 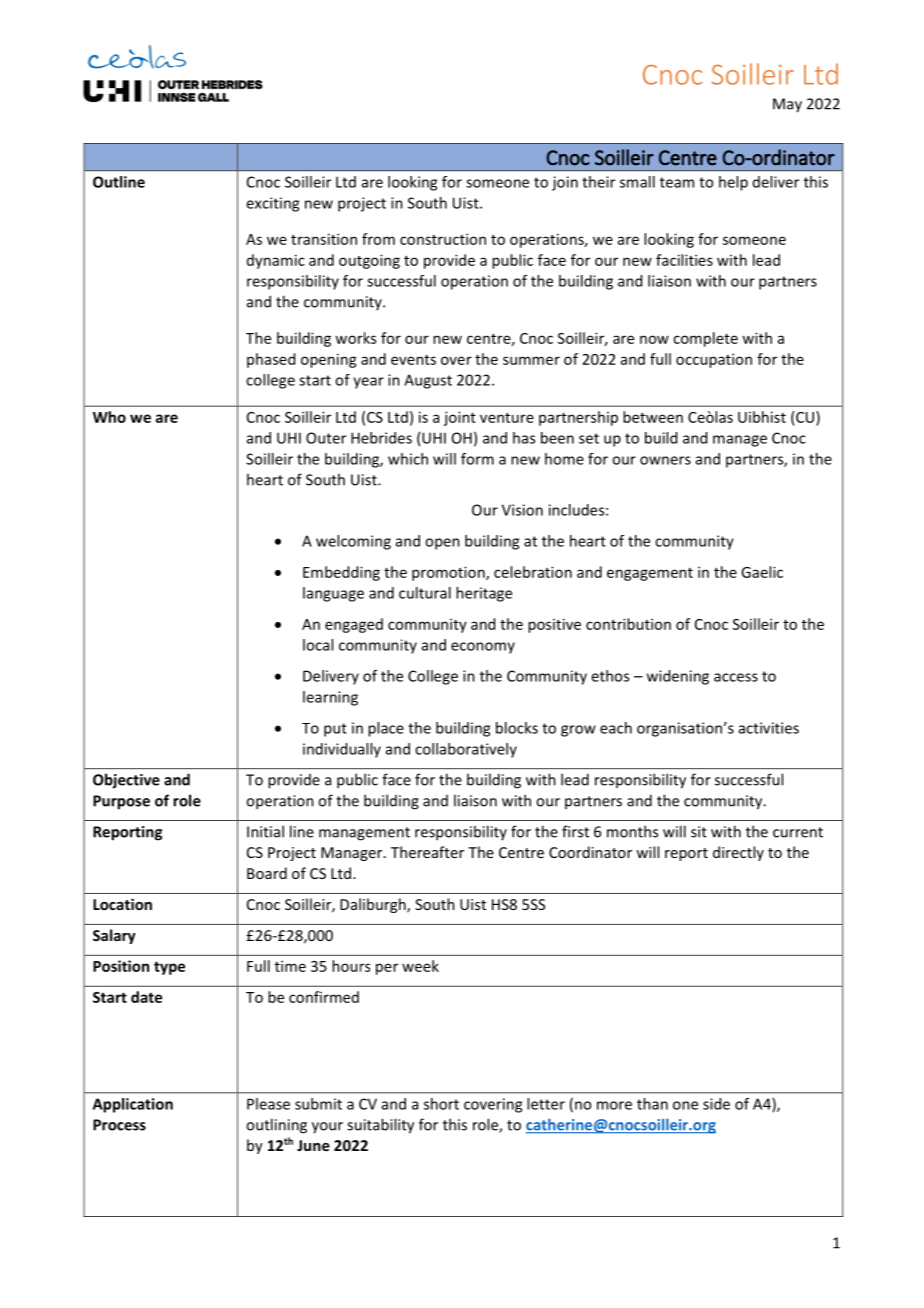 I want to click on economy, so click(x=483, y=648).
